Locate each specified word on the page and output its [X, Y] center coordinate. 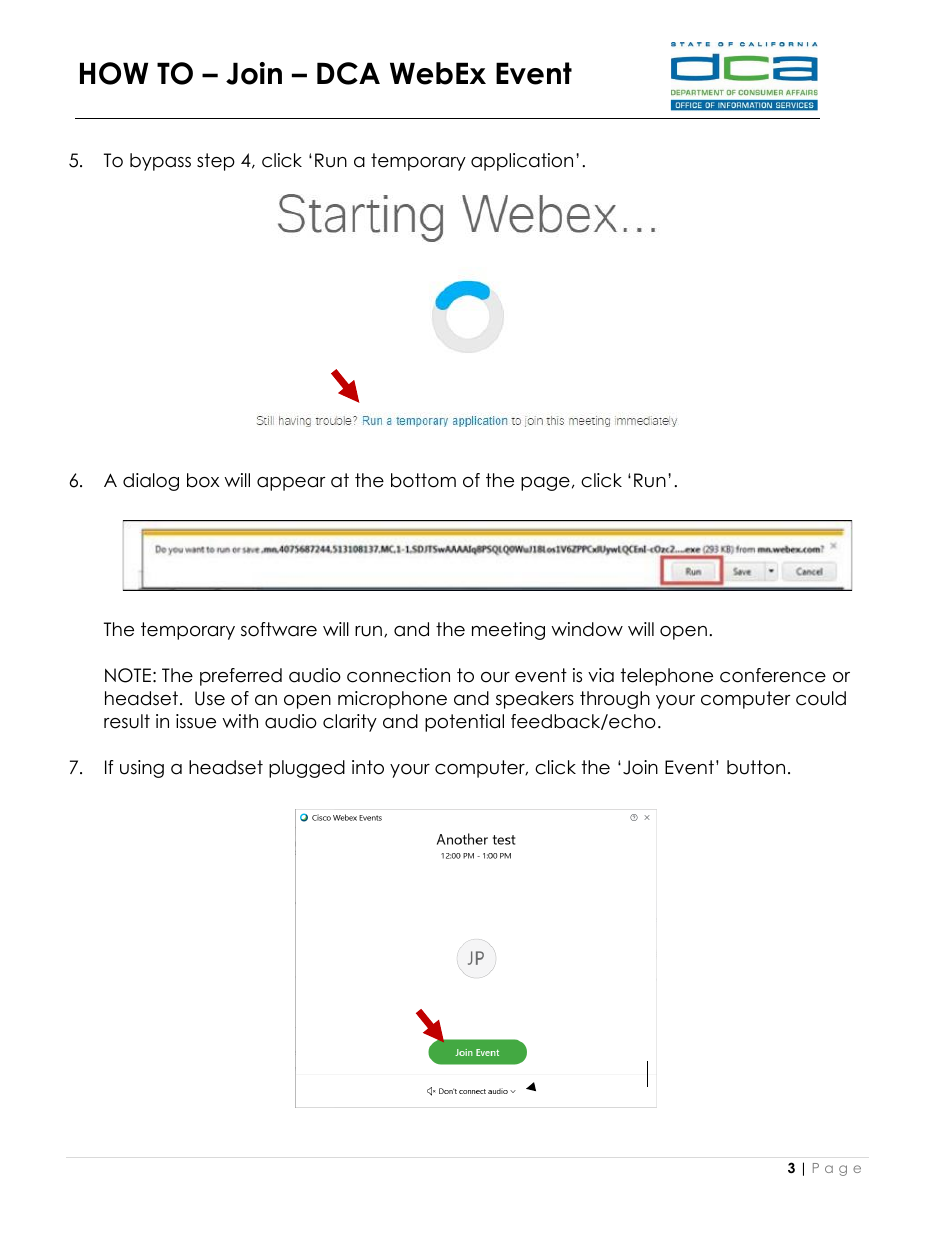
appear [291, 484]
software [279, 629]
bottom [423, 480]
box [203, 480]
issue [196, 721]
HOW [114, 73]
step [216, 162]
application [522, 162]
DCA [348, 73]
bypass [160, 162]
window [587, 629]
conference [773, 675]
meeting [508, 631]
